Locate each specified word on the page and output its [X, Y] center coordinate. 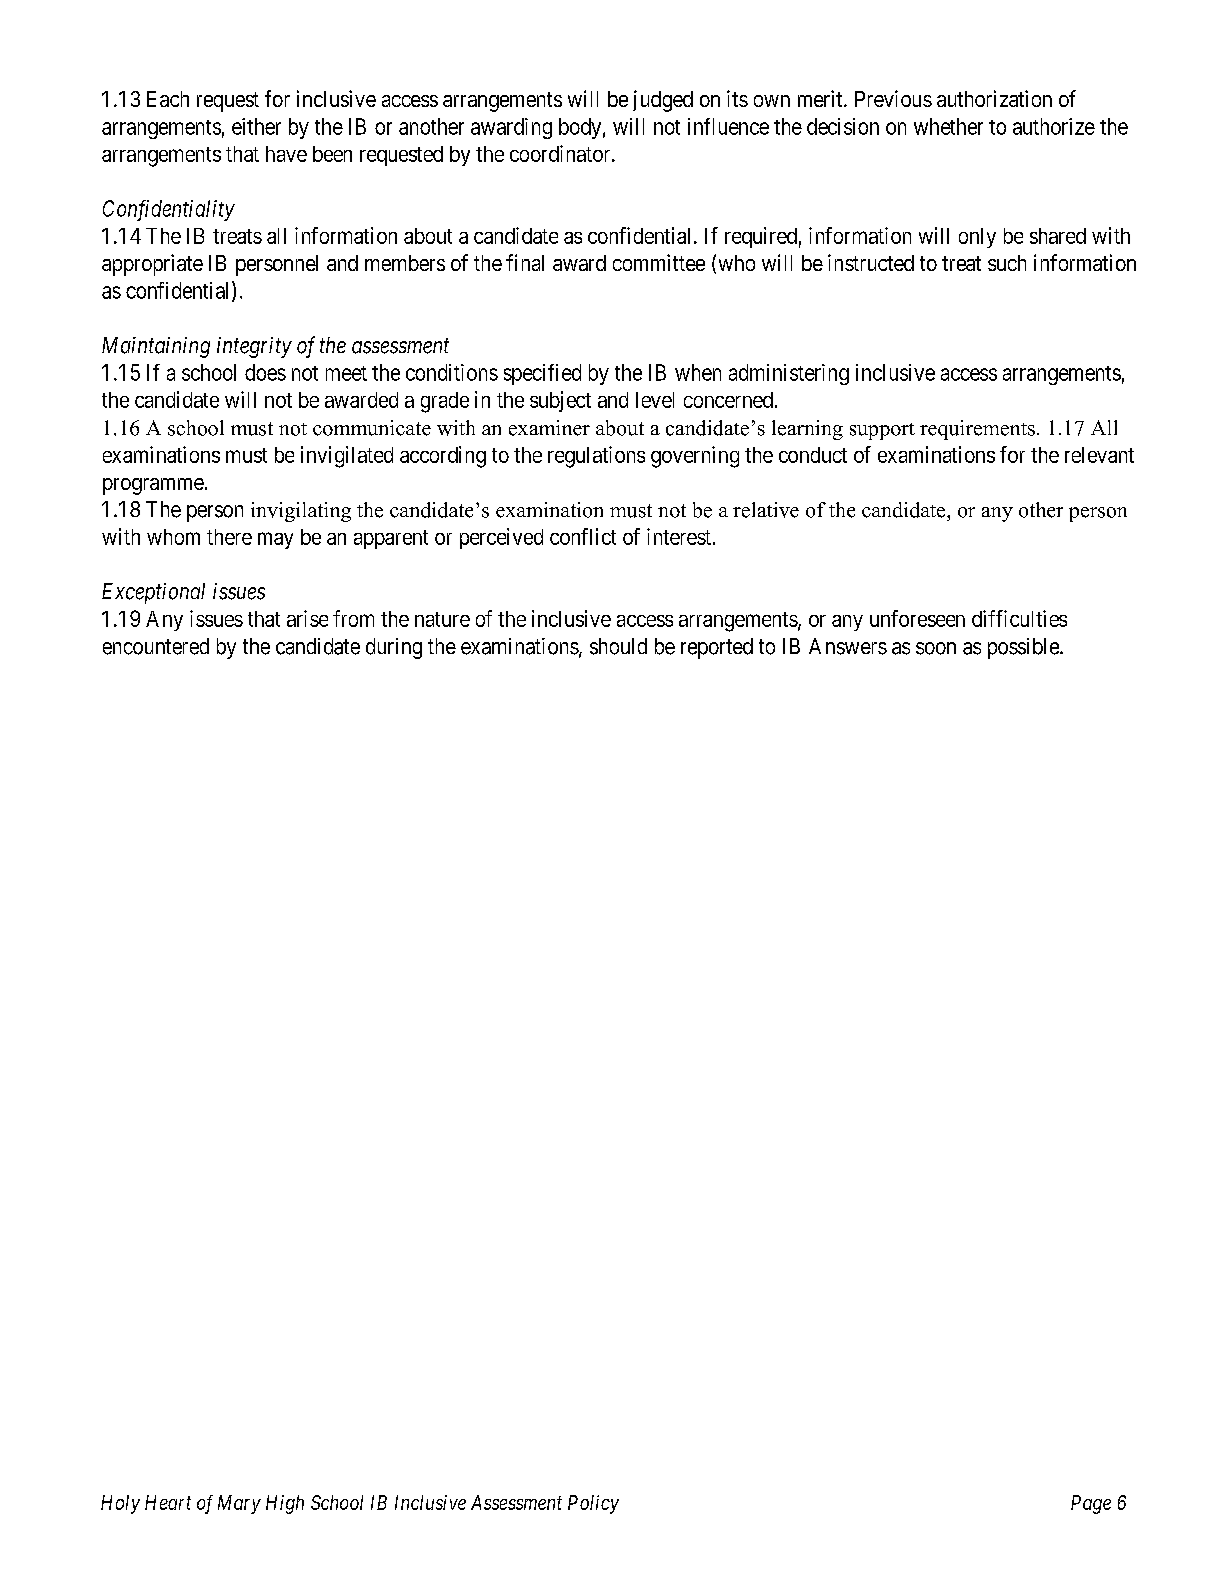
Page [1091, 1504]
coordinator [561, 153]
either [256, 126]
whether [948, 126]
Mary [239, 1504]
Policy [593, 1504]
